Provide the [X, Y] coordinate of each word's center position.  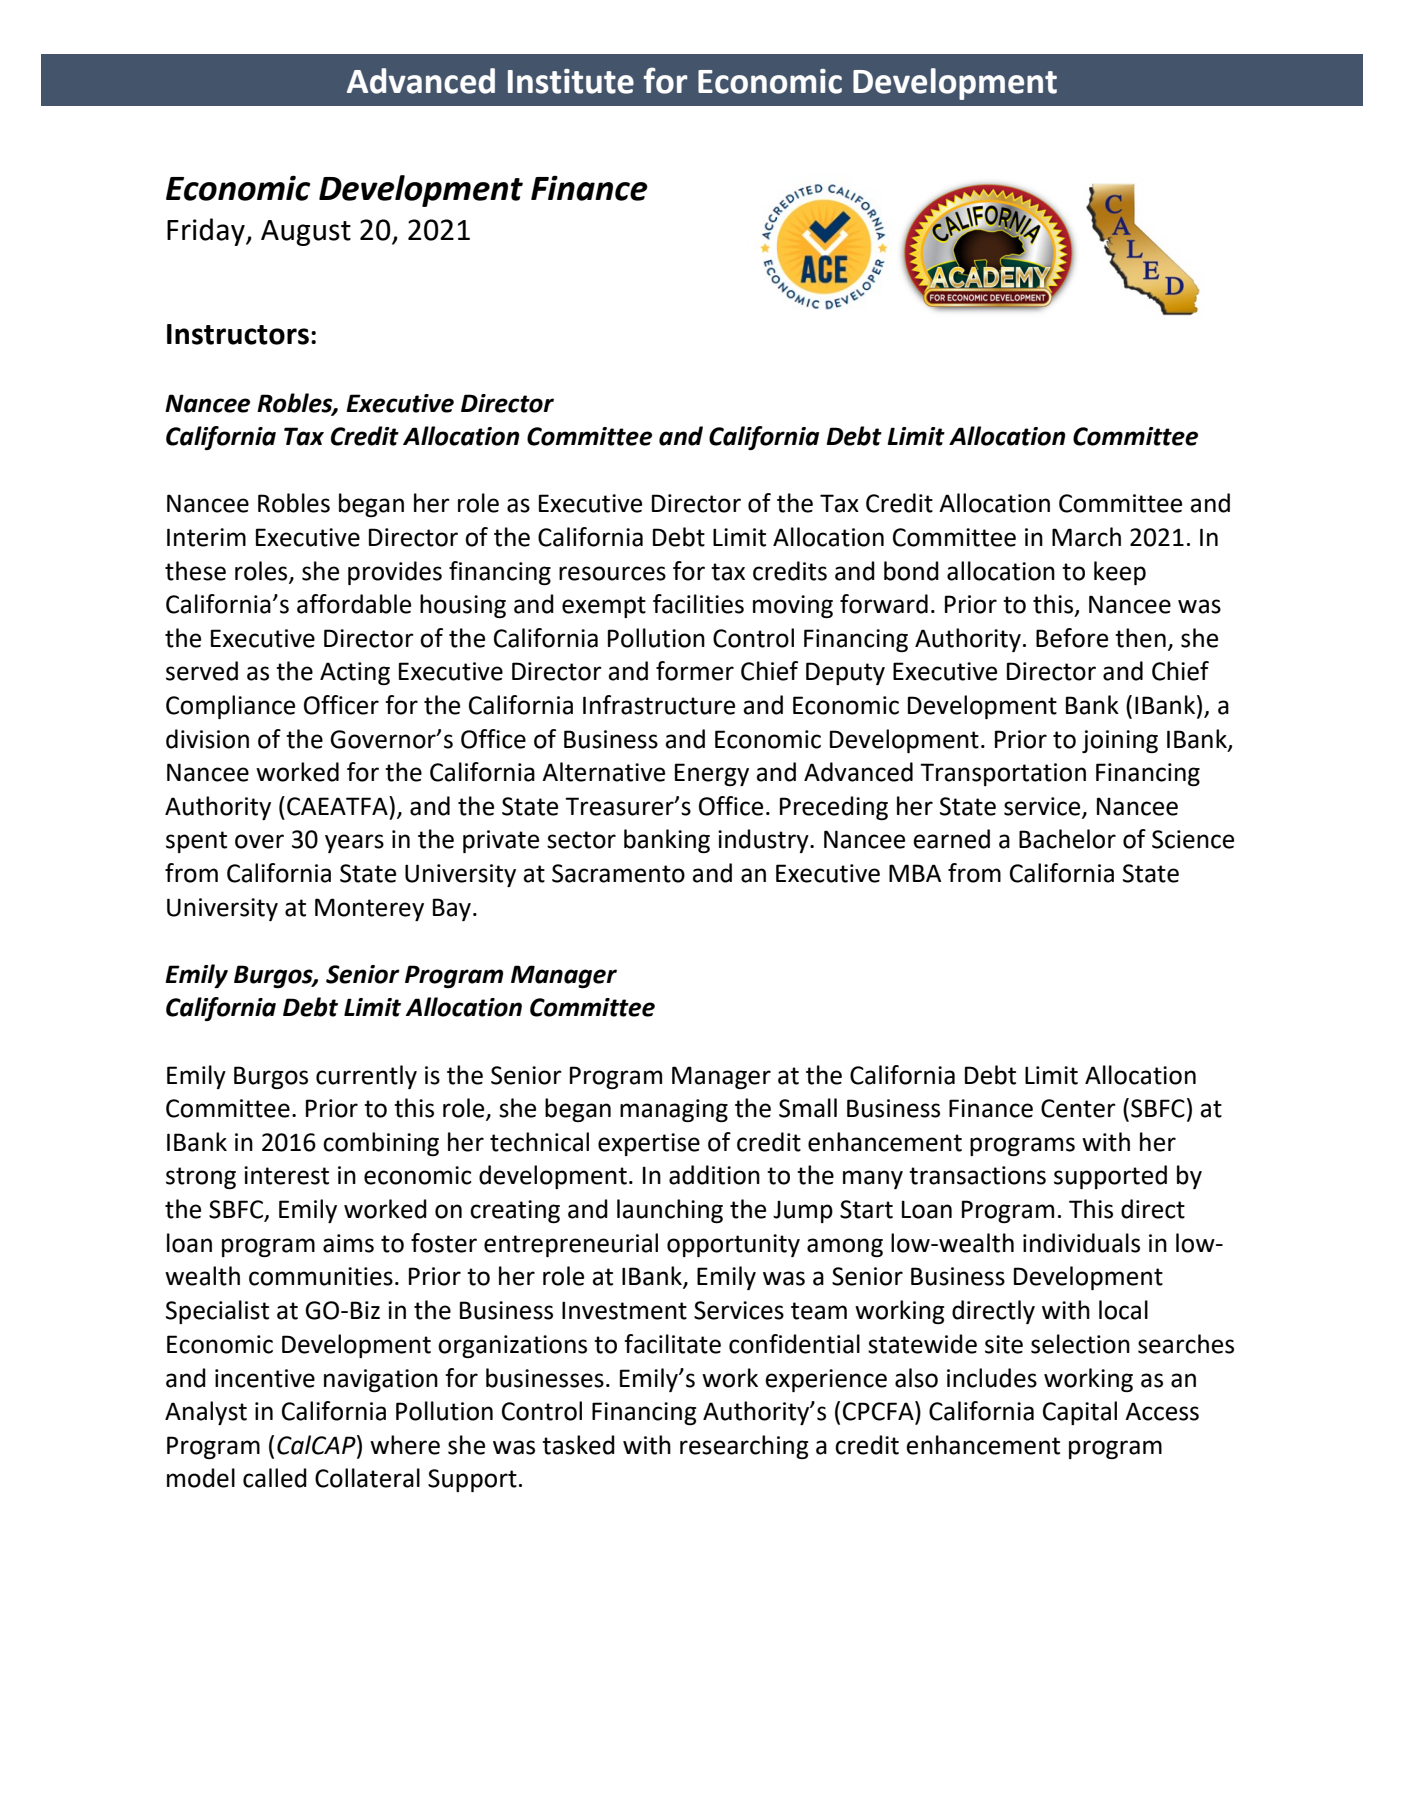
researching [744, 1447]
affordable [354, 604]
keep [1120, 573]
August [306, 233]
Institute [571, 81]
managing [674, 1110]
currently [366, 1077]
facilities [698, 604]
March [1086, 537]
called [275, 1478]
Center [1078, 1108]
